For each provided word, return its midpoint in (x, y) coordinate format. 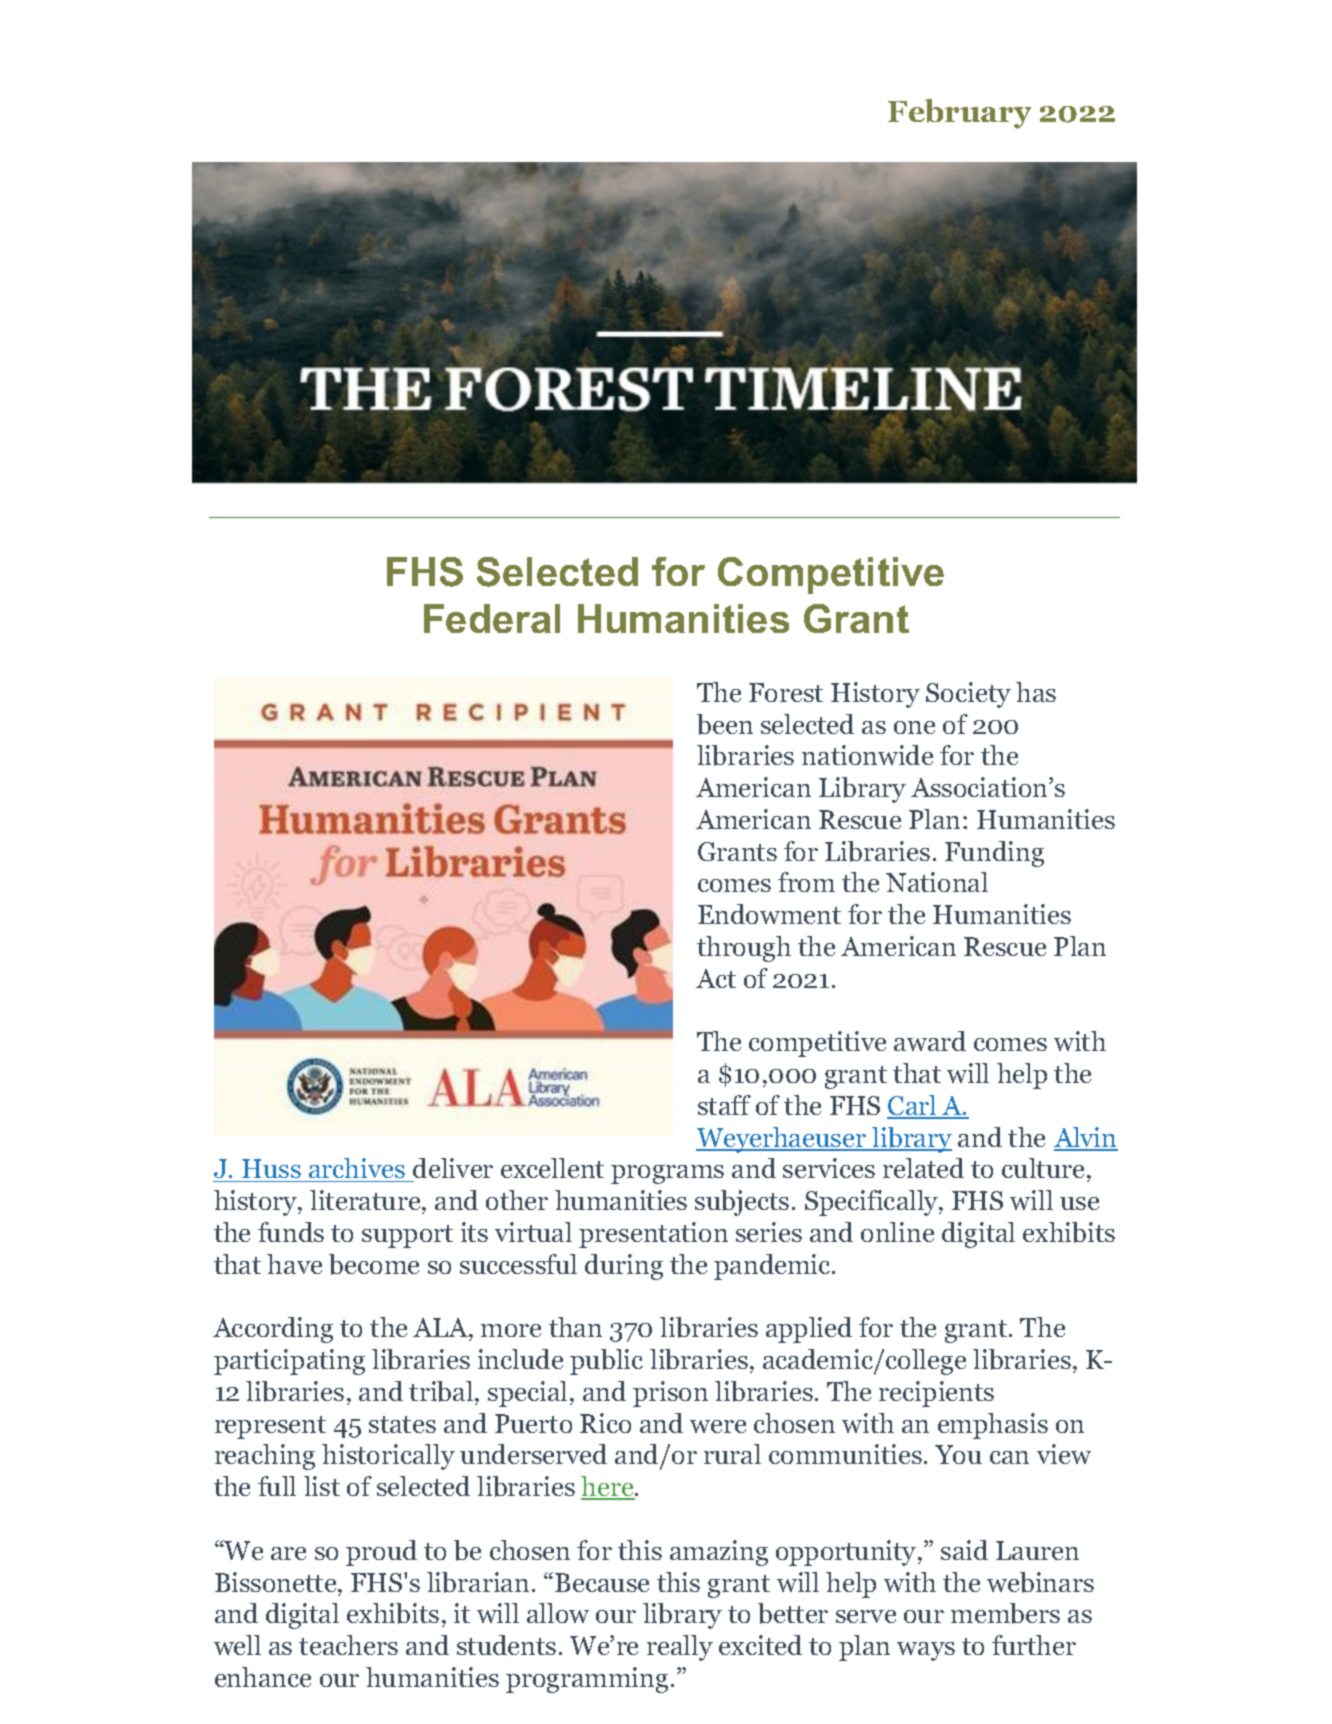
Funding (994, 854)
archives (357, 1170)
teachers (348, 1645)
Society (968, 695)
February (959, 114)
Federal (492, 618)
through (744, 949)
